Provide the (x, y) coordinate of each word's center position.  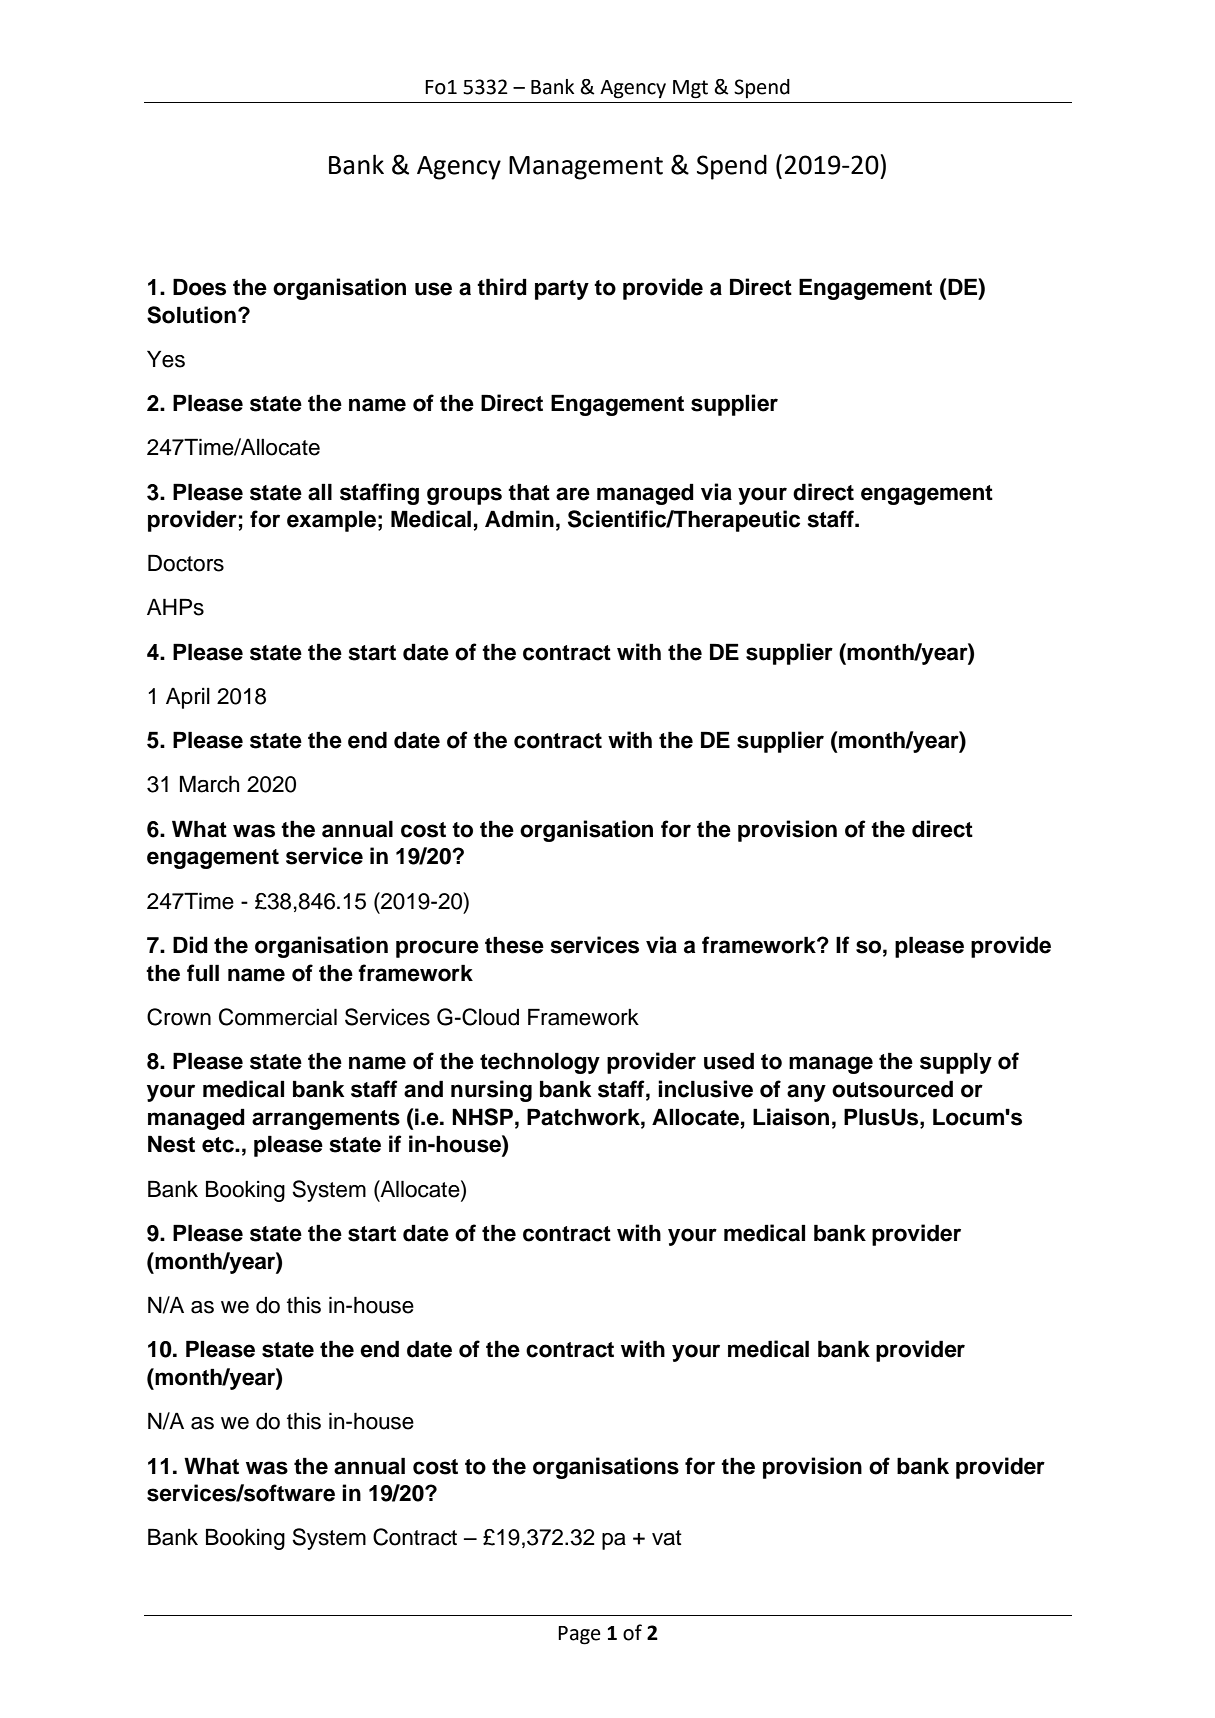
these (514, 945)
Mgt (690, 89)
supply (956, 1063)
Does (199, 287)
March (209, 784)
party (562, 290)
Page (579, 1635)
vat (667, 1538)
